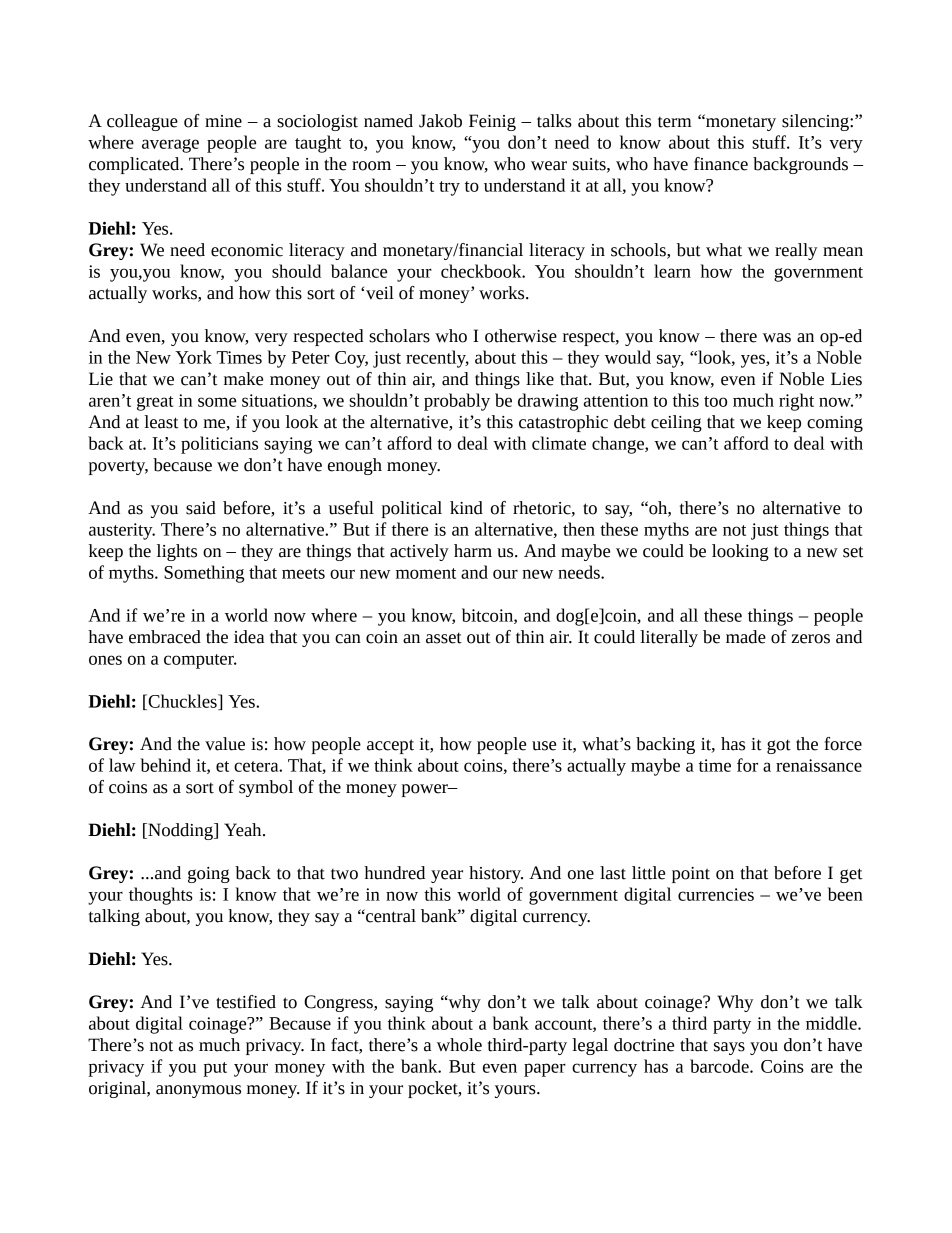 This document has height=1233, width=952. What do you see at coordinates (729, 1048) in the document?
I see `says` at bounding box center [729, 1048].
